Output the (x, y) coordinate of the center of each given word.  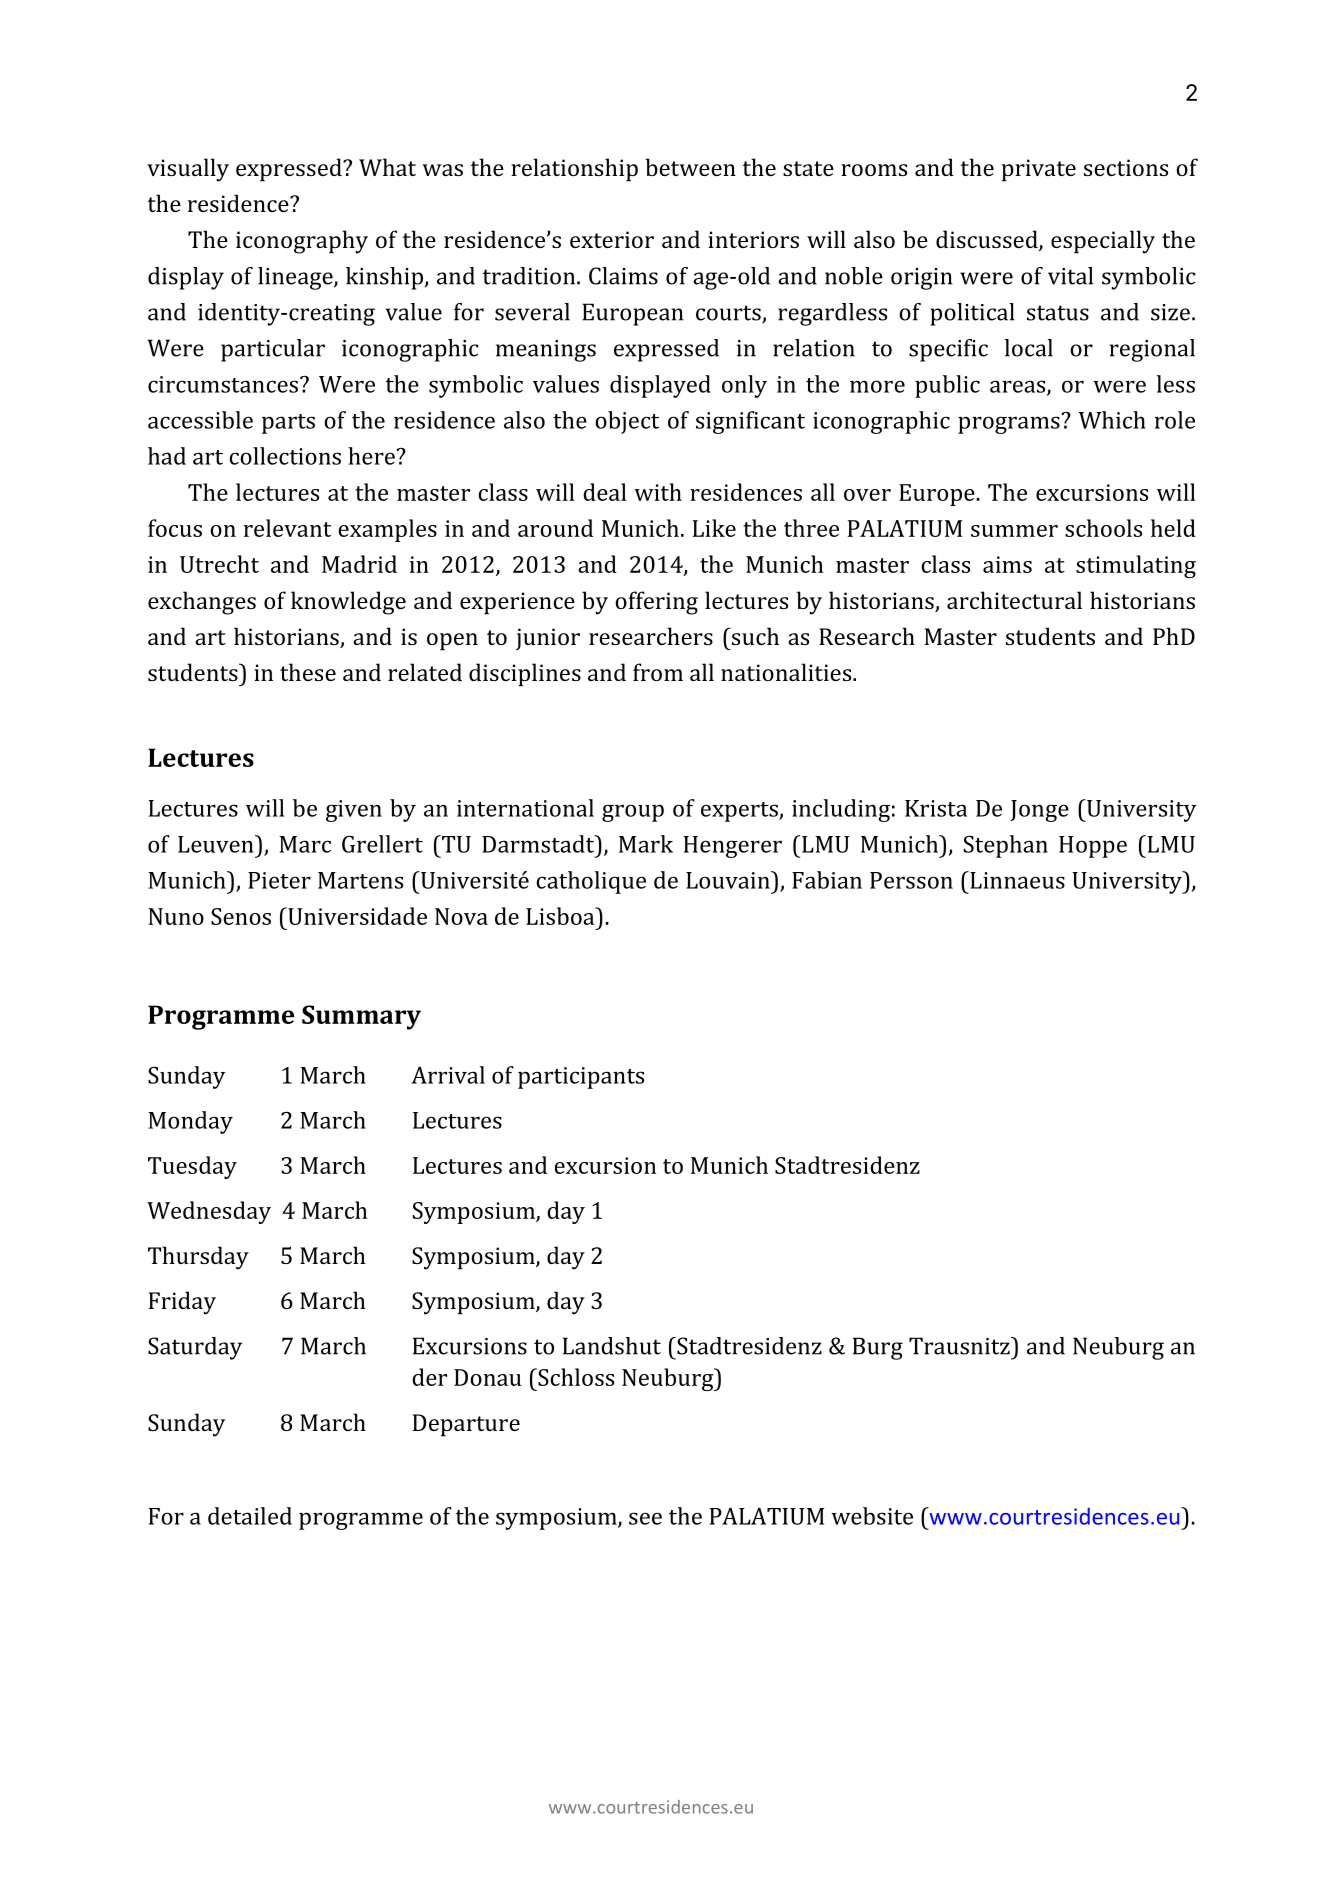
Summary (361, 1017)
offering (656, 603)
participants (581, 1078)
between (690, 167)
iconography (302, 242)
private (1038, 170)
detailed (250, 1516)
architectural (1014, 600)
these (308, 672)
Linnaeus (1016, 880)
